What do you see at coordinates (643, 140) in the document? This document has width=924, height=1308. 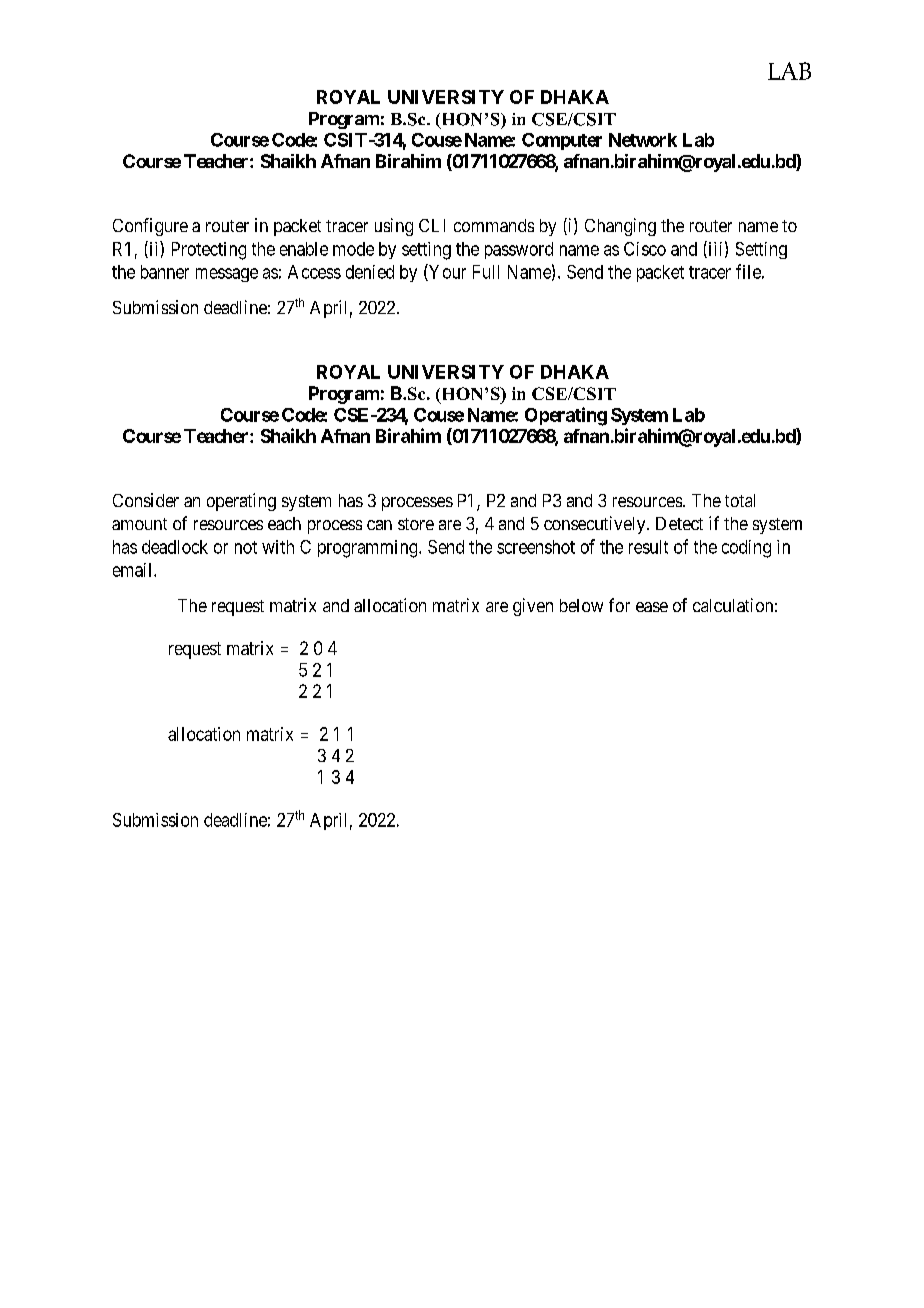 I see `Network` at bounding box center [643, 140].
